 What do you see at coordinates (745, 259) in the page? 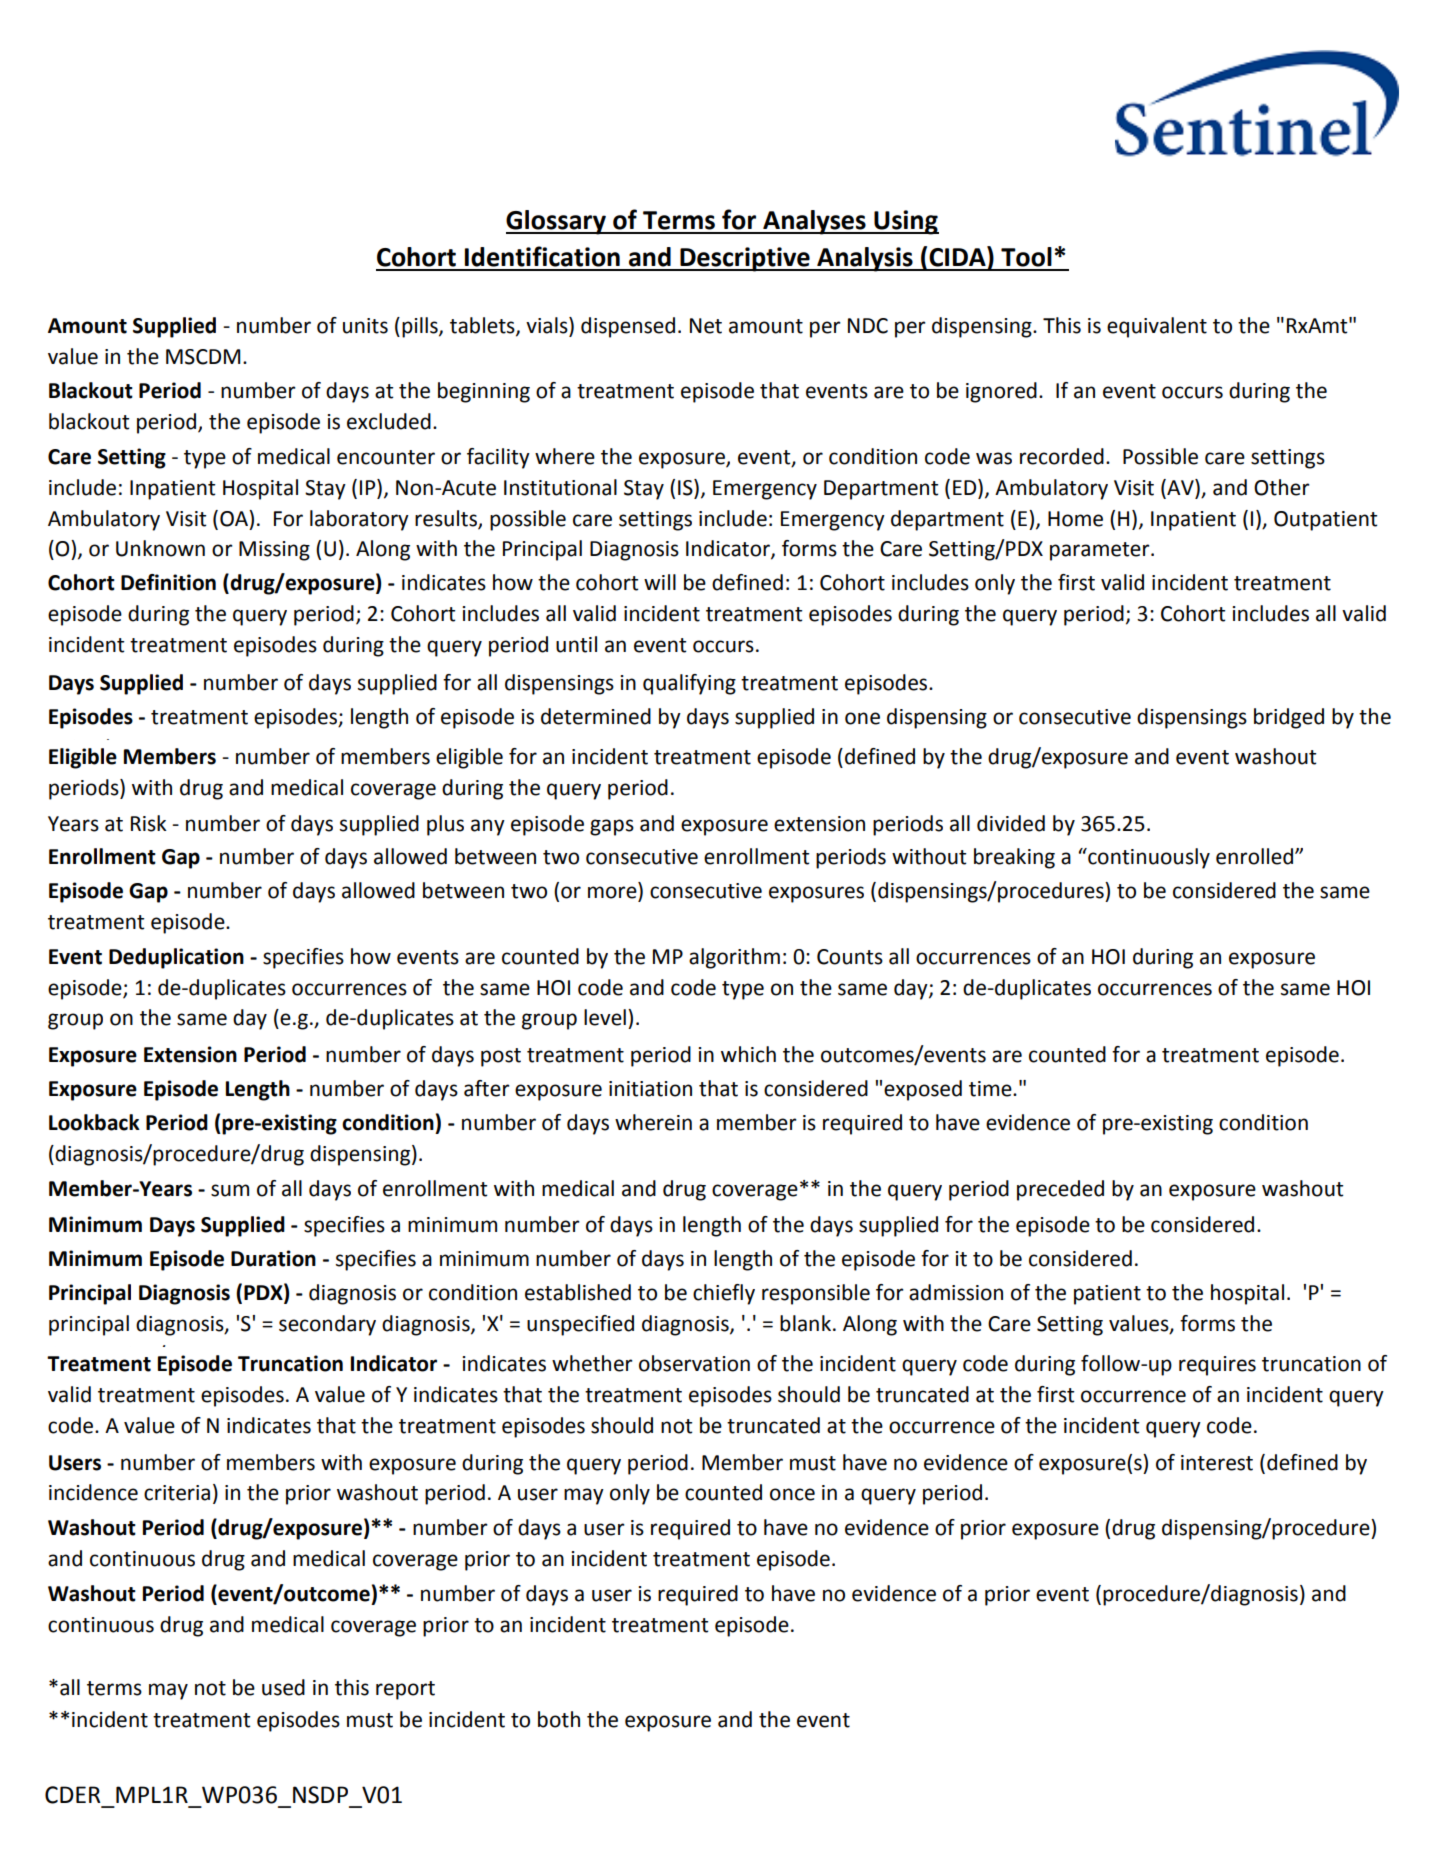
I see `Descriptive` at bounding box center [745, 259].
